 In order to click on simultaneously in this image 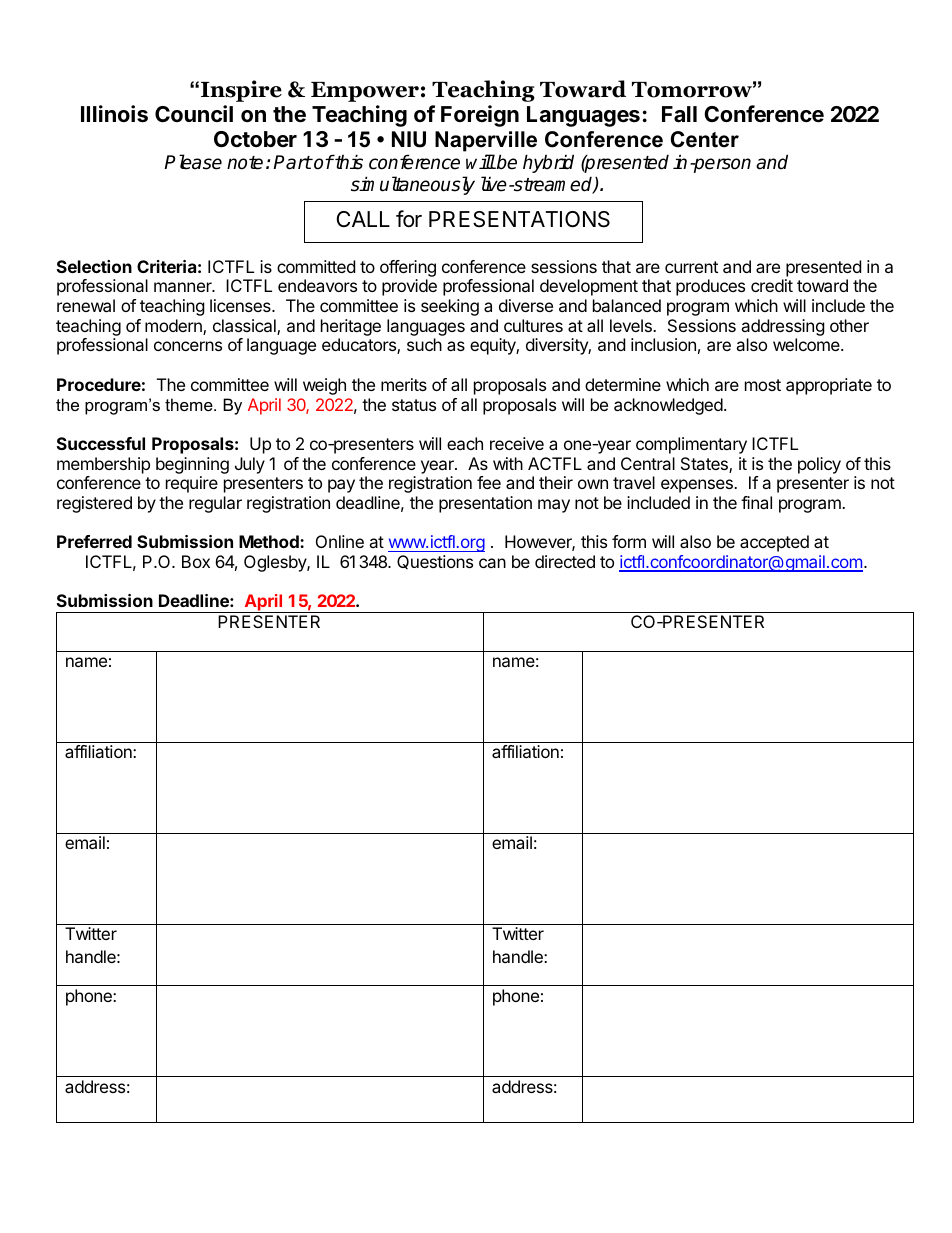, I will do `click(413, 185)`.
